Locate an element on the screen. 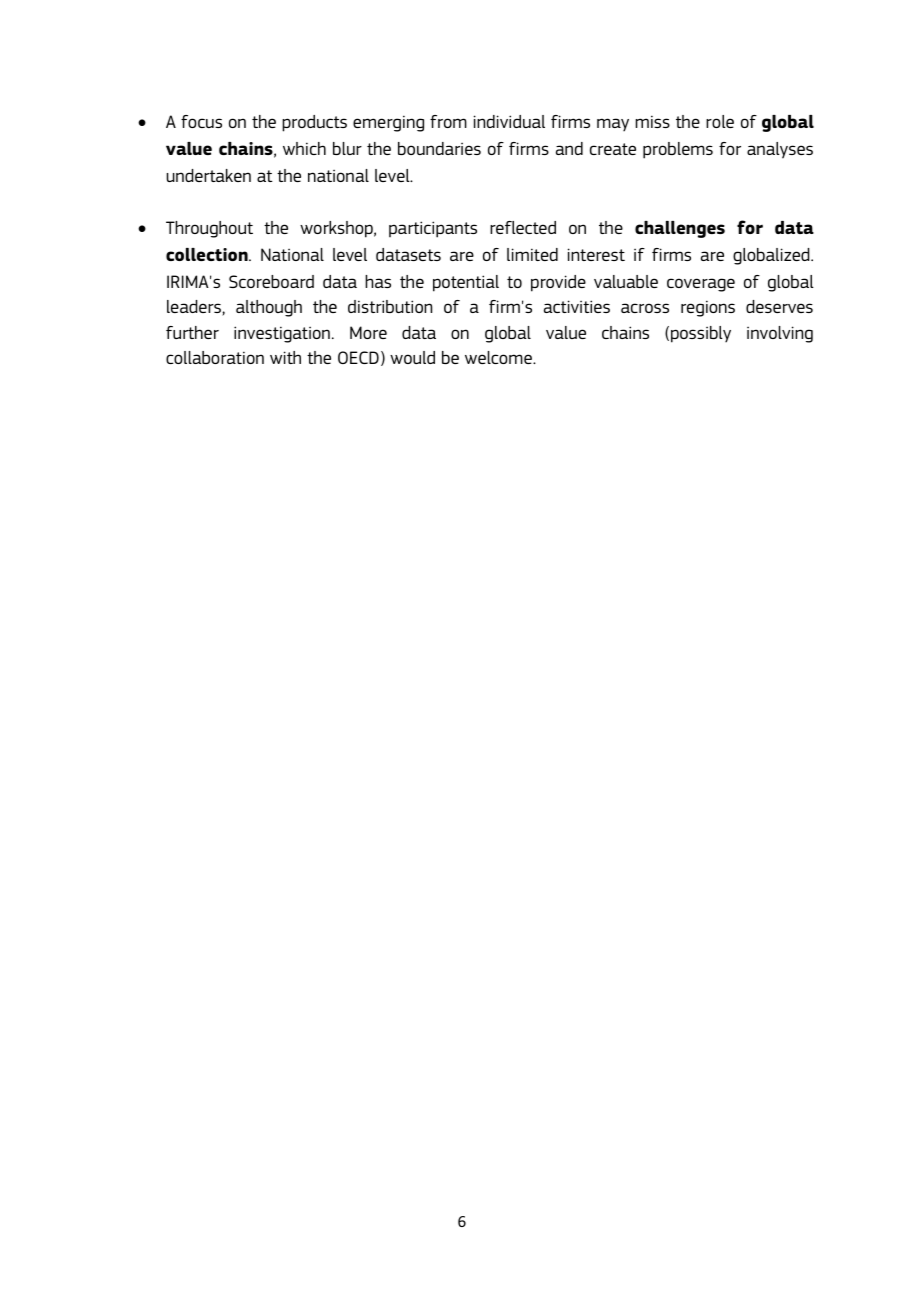 The height and width of the screenshot is (1308, 924). undertaken is located at coordinates (208, 175).
